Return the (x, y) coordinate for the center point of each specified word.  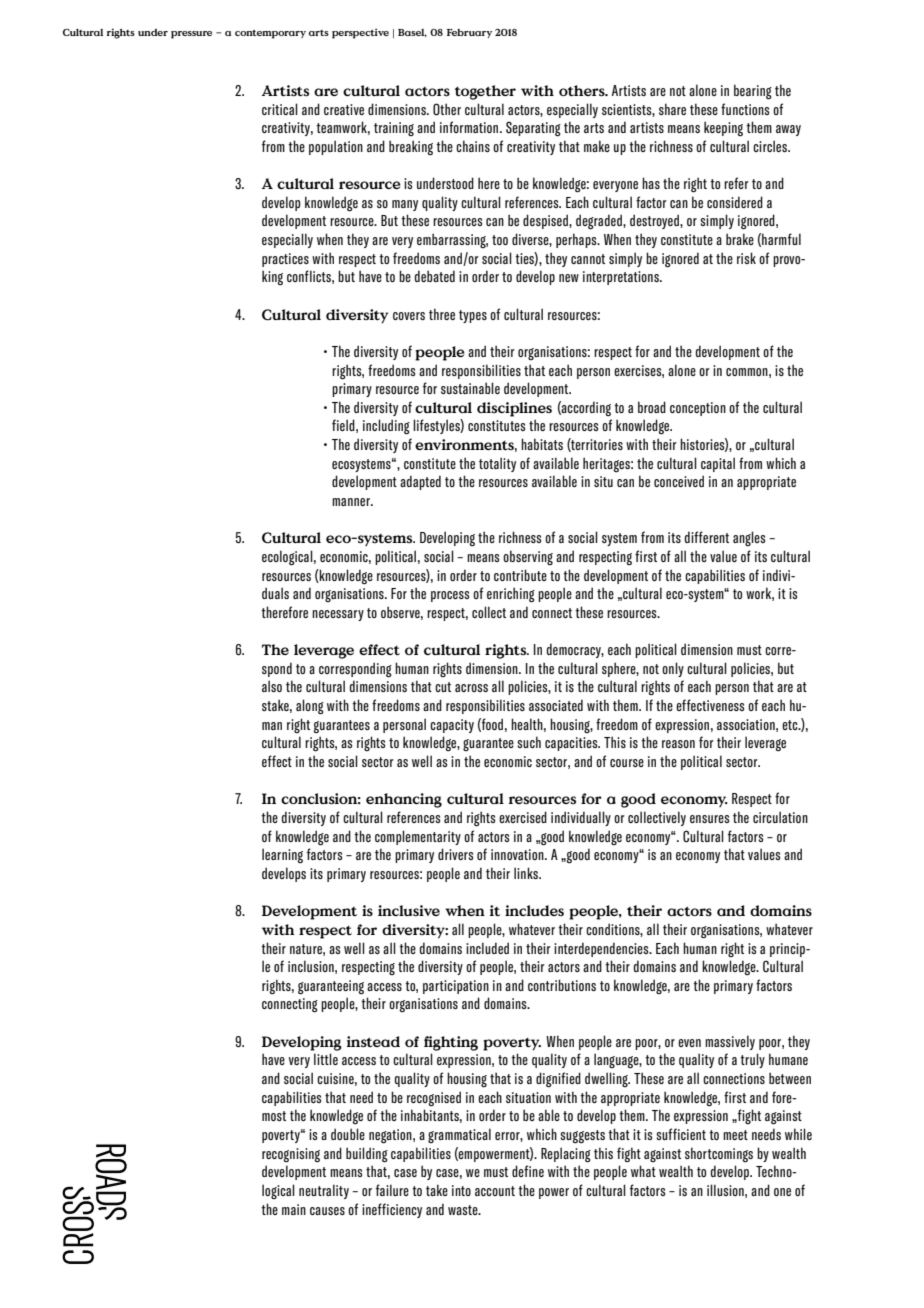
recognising (291, 1155)
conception (698, 409)
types (473, 316)
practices (285, 260)
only (673, 669)
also (272, 686)
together (485, 92)
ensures (709, 819)
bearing (753, 92)
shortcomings (719, 1155)
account (495, 1191)
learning (282, 856)
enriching (511, 595)
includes (534, 910)
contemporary (270, 34)
